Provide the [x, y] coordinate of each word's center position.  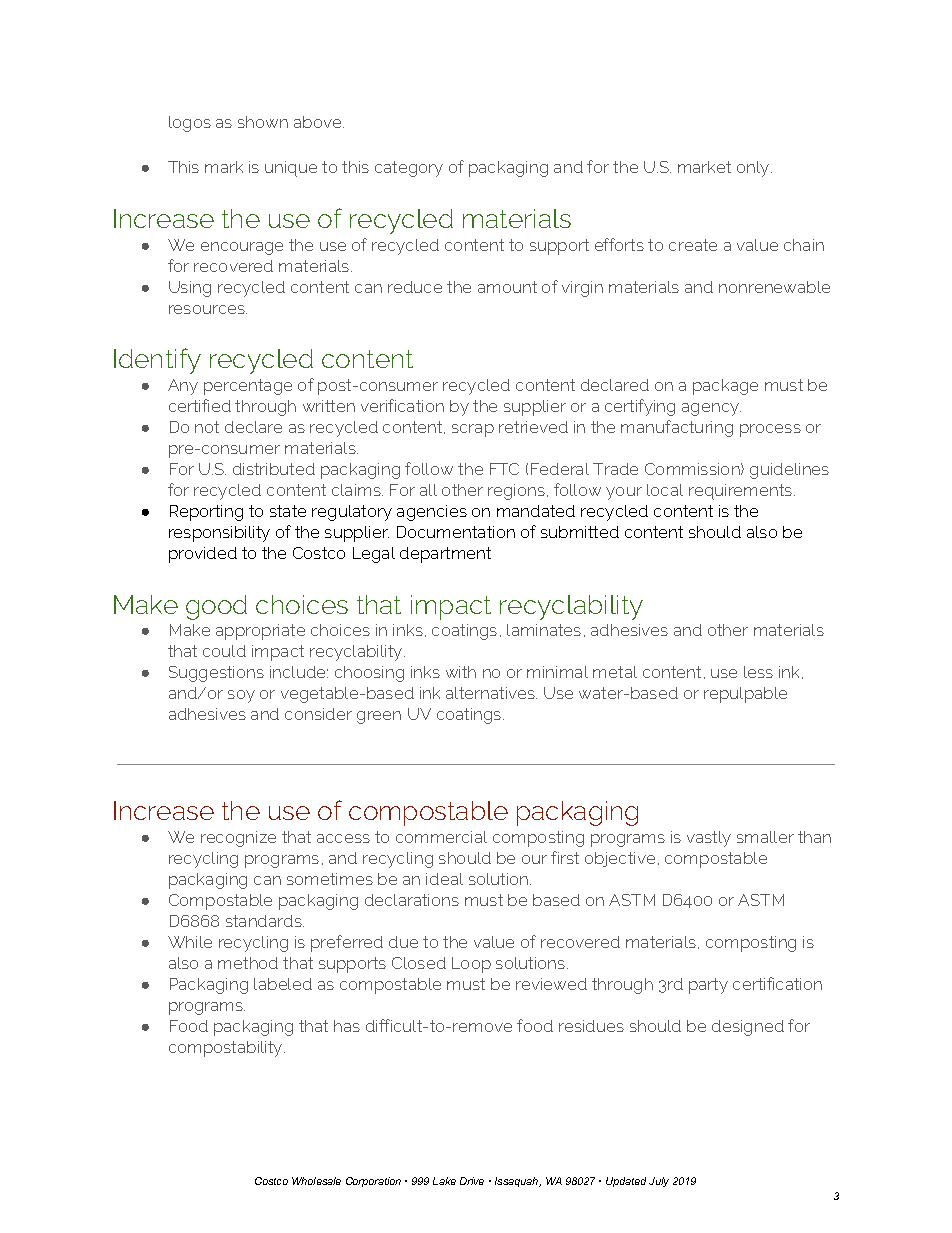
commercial [441, 837]
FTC [504, 469]
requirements [742, 492]
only [754, 169]
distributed [274, 469]
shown [263, 122]
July [659, 1182]
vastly [709, 839]
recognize [238, 839]
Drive [472, 1181]
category [409, 169]
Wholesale [316, 1181]
